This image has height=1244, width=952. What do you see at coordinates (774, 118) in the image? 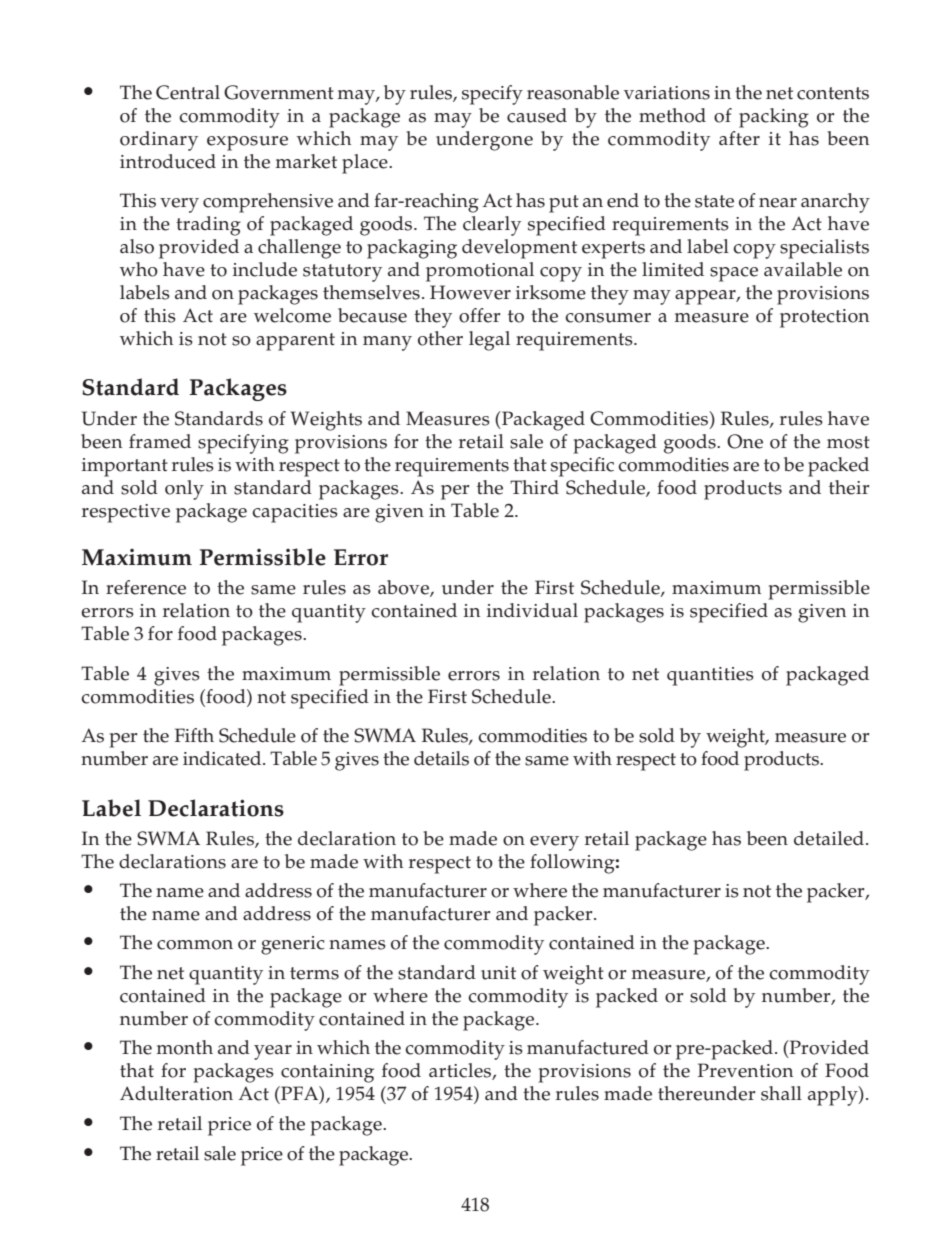
I see `packing` at bounding box center [774, 118].
